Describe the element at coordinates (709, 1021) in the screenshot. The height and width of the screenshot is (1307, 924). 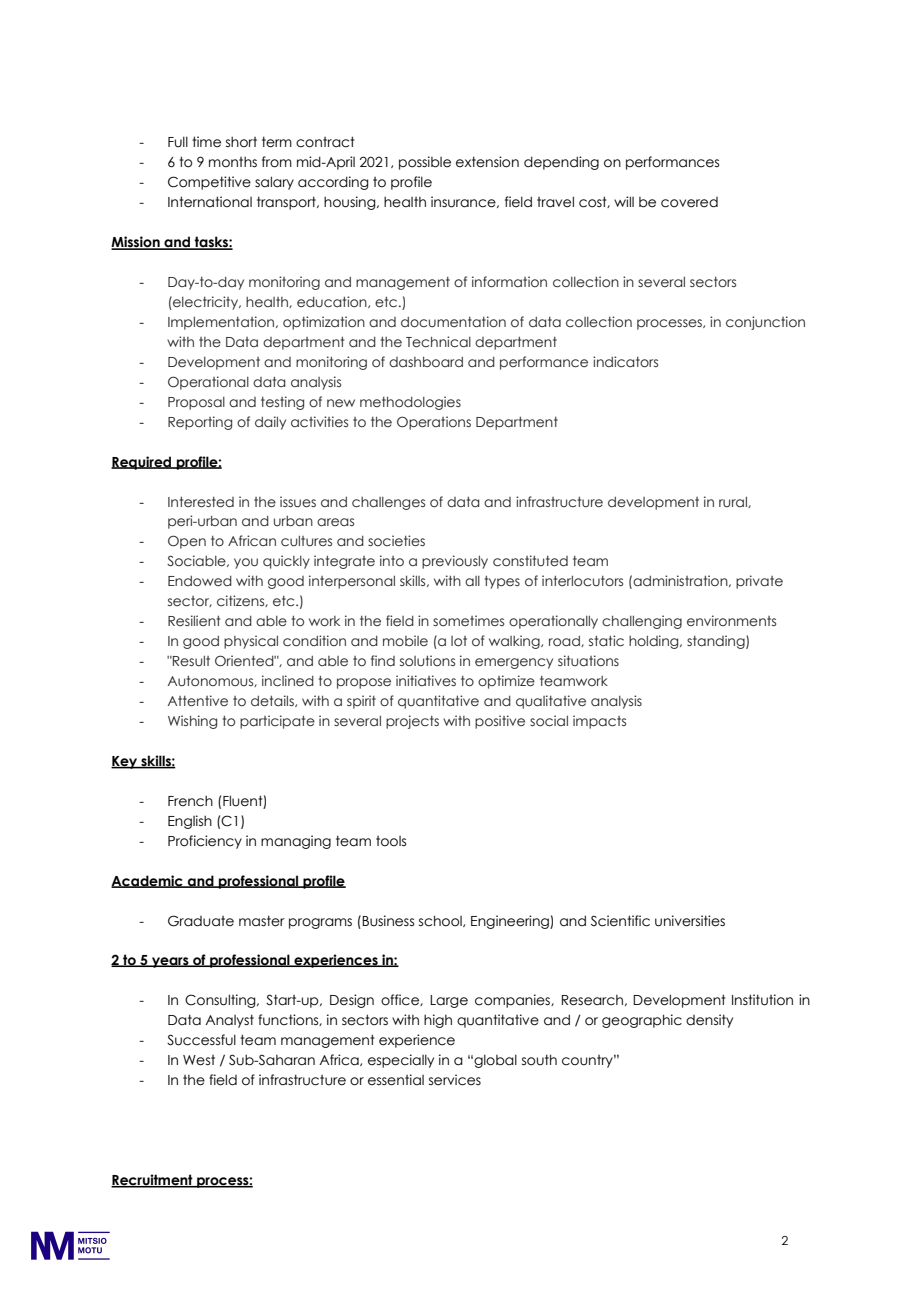
I see `density` at that location.
